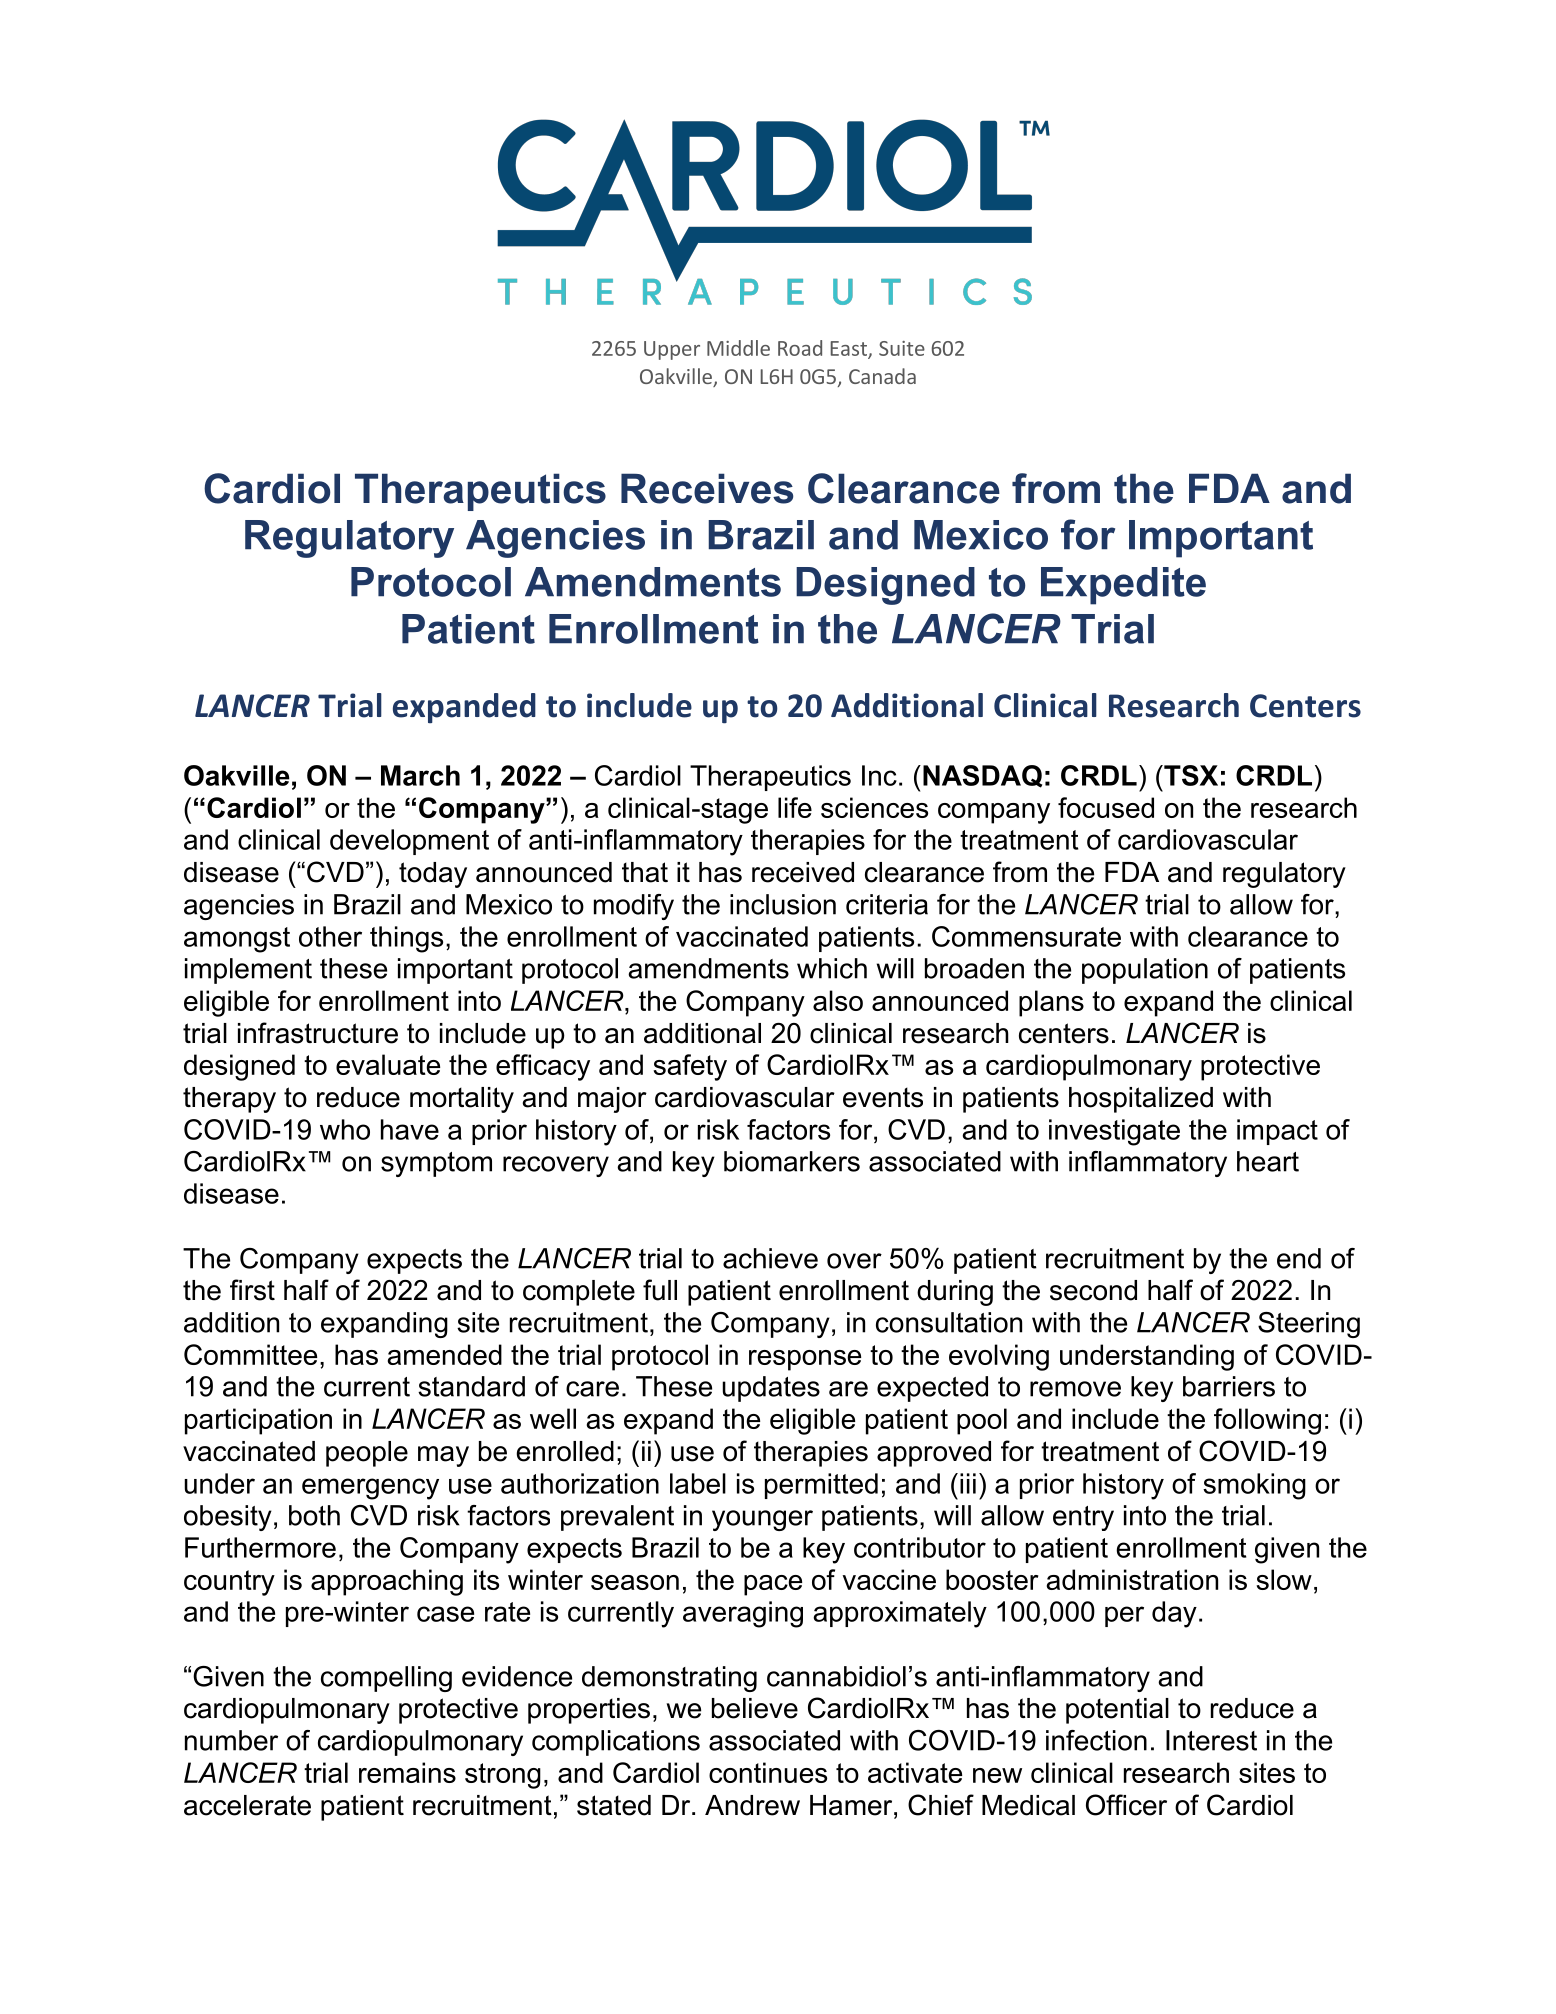 The image size is (1556, 2014). Describe the element at coordinates (690, 1067) in the page. I see `safety` at that location.
